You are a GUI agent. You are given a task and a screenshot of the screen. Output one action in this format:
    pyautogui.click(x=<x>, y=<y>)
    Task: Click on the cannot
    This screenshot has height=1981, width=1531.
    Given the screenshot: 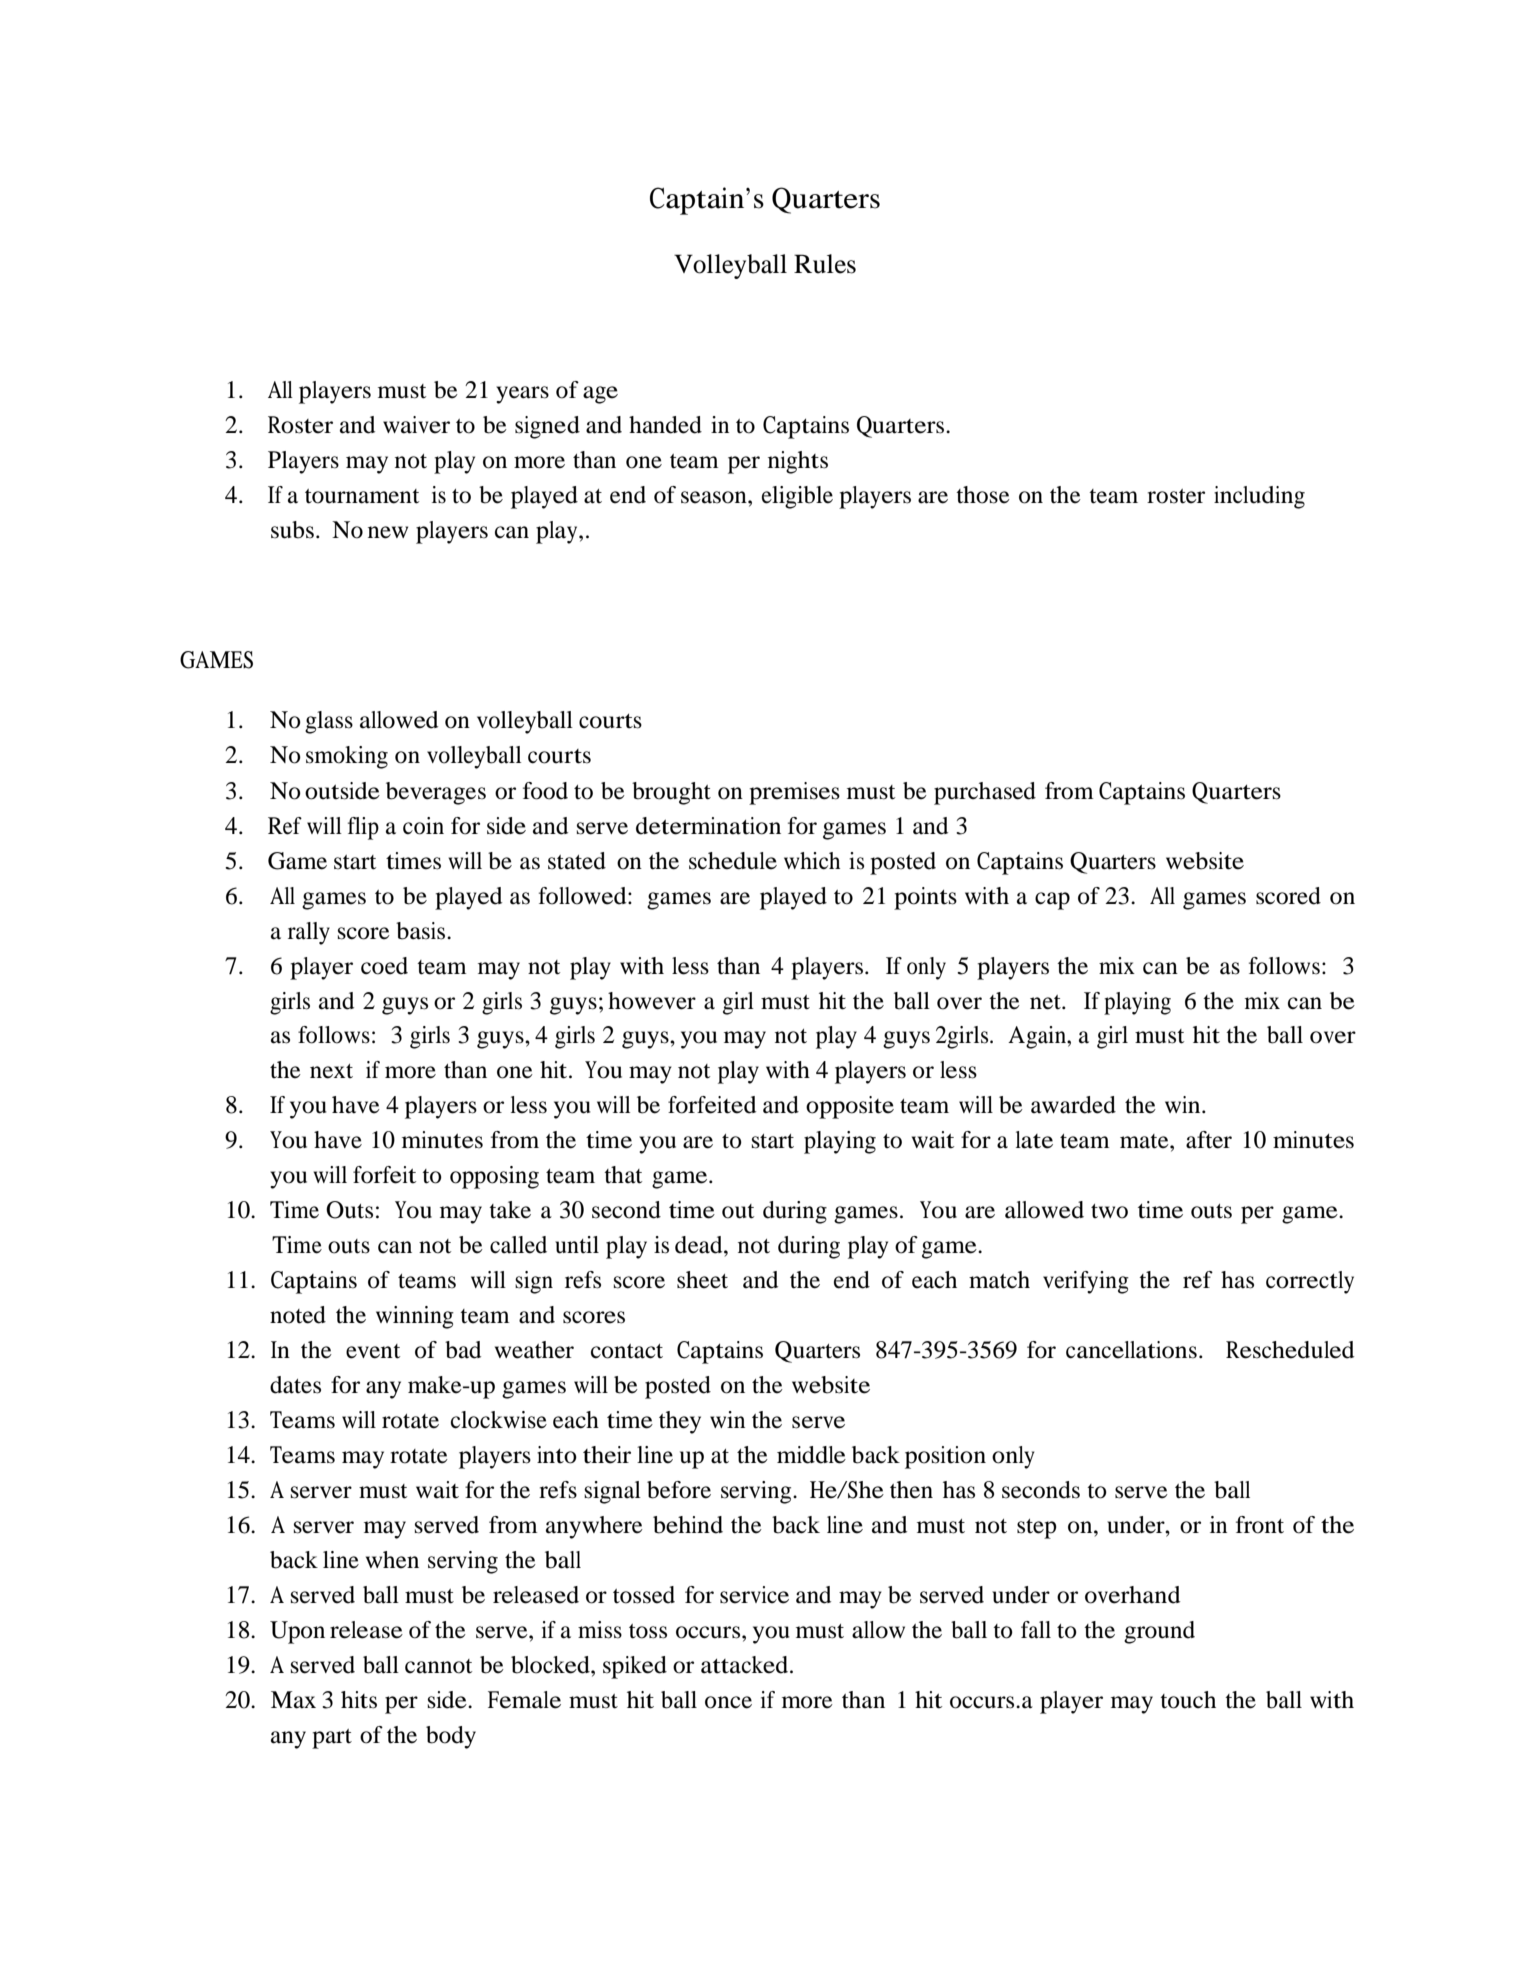 What is the action you would take?
    pyautogui.click(x=438, y=1666)
